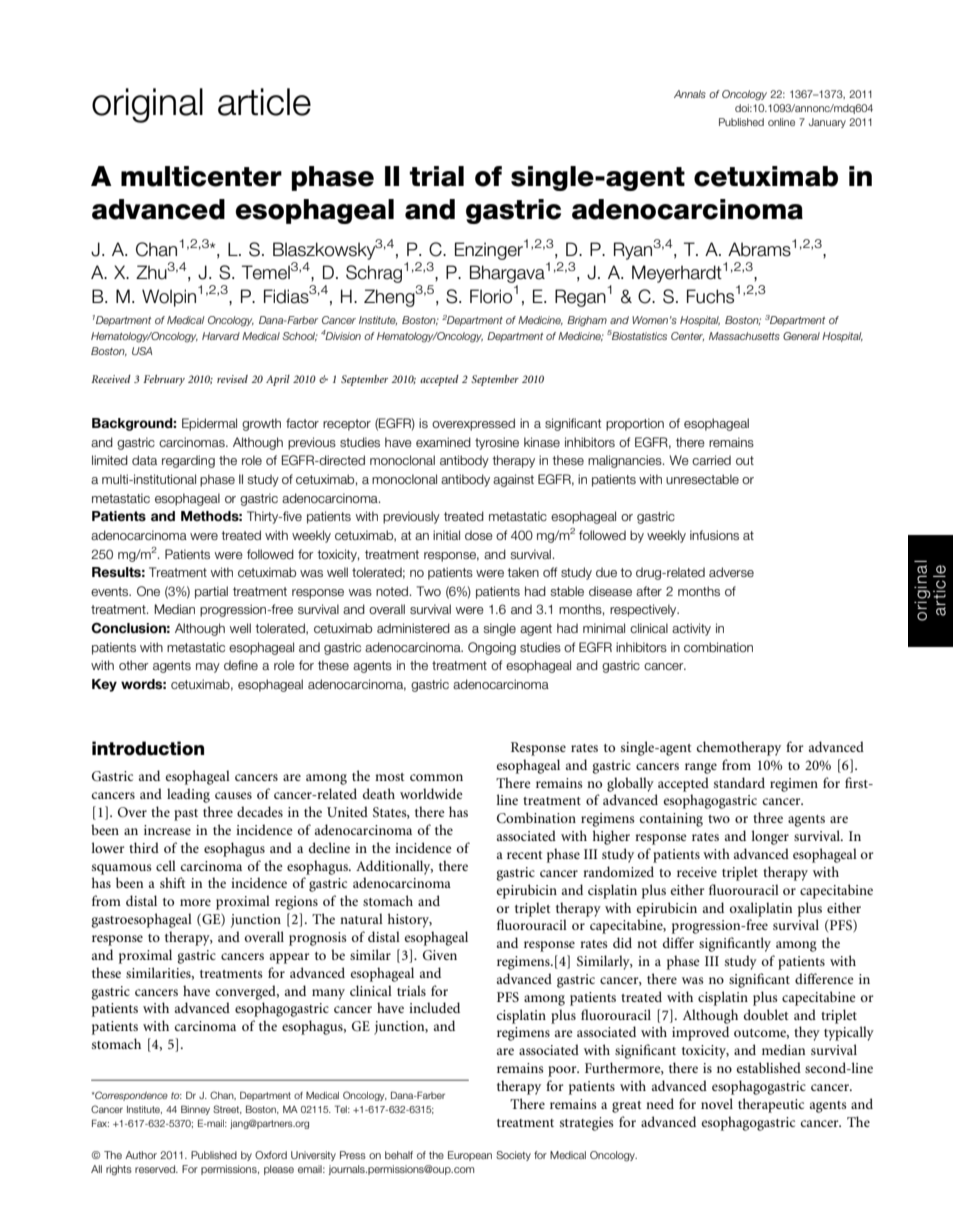 Image resolution: width=953 pixels, height=1232 pixels. What do you see at coordinates (470, 1156) in the screenshot?
I see `European` at bounding box center [470, 1156].
